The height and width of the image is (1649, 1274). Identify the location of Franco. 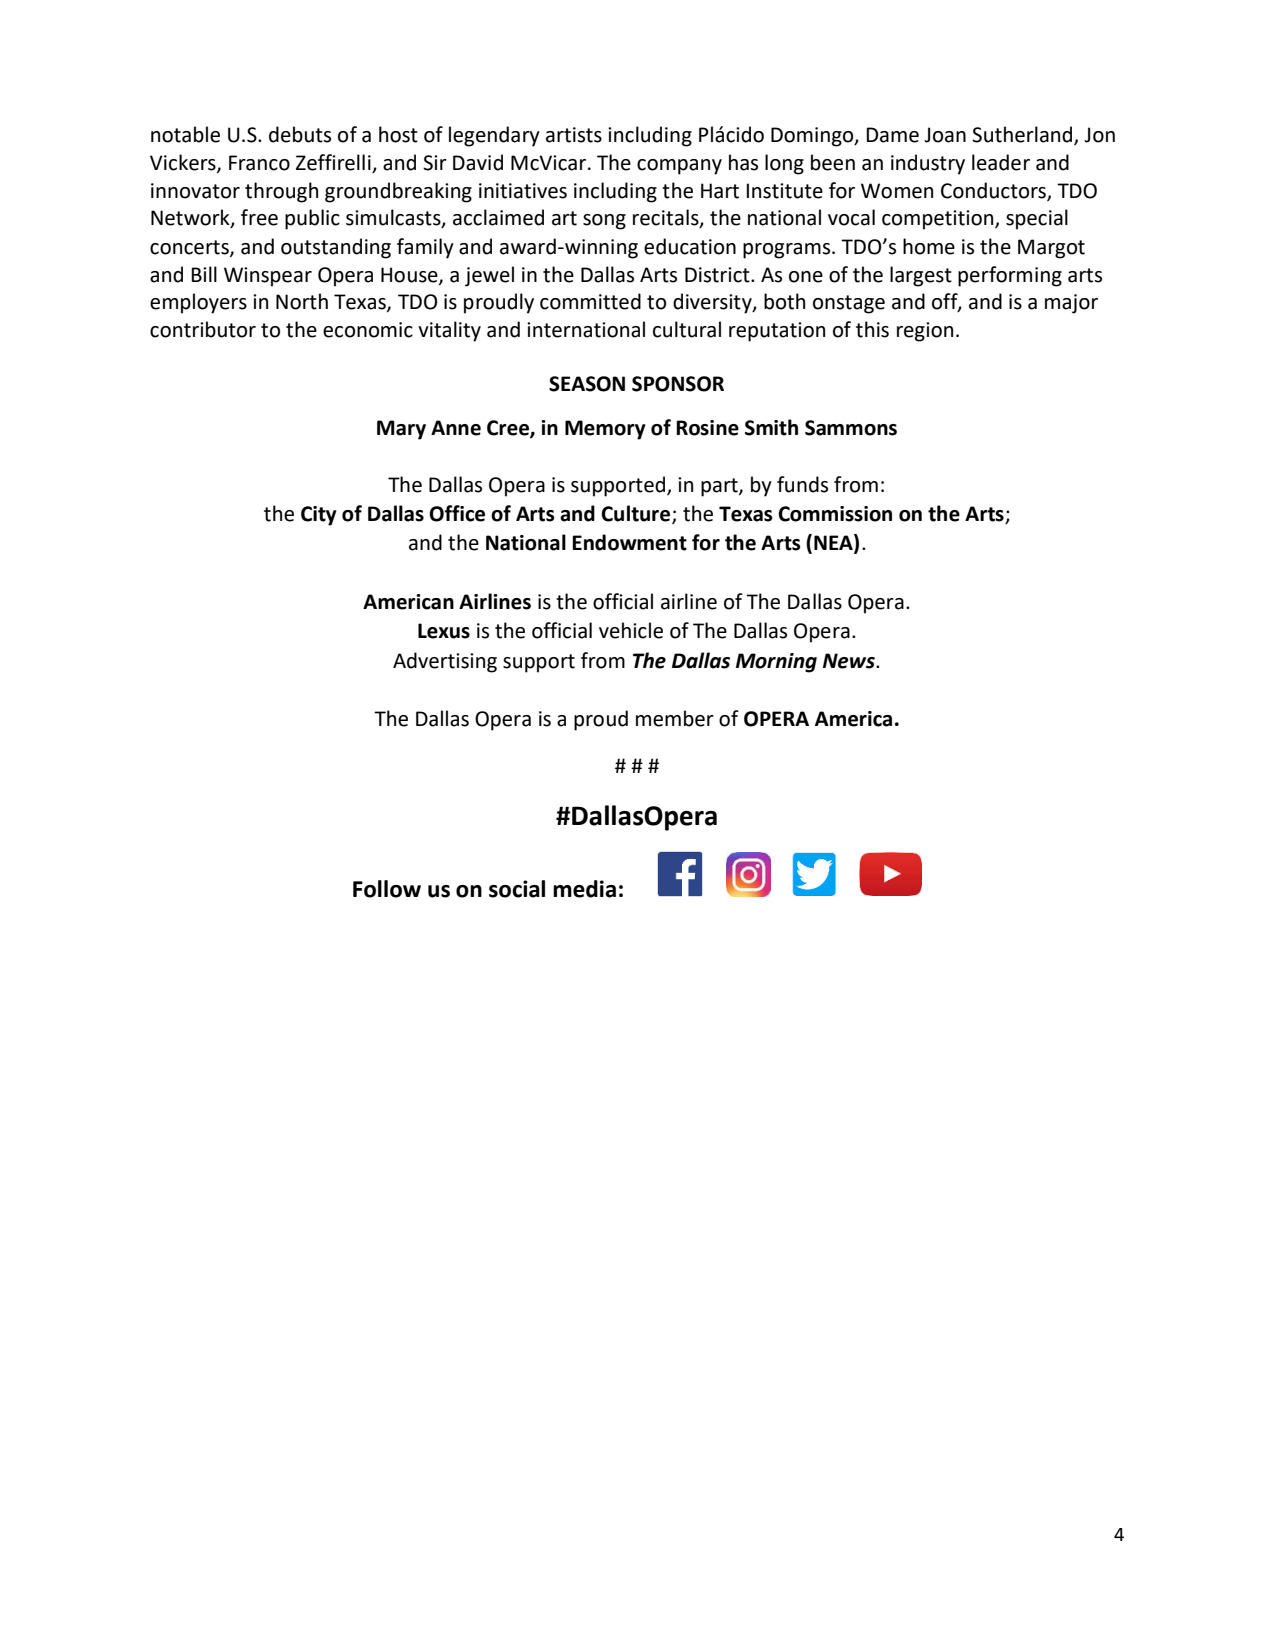
(259, 163).
